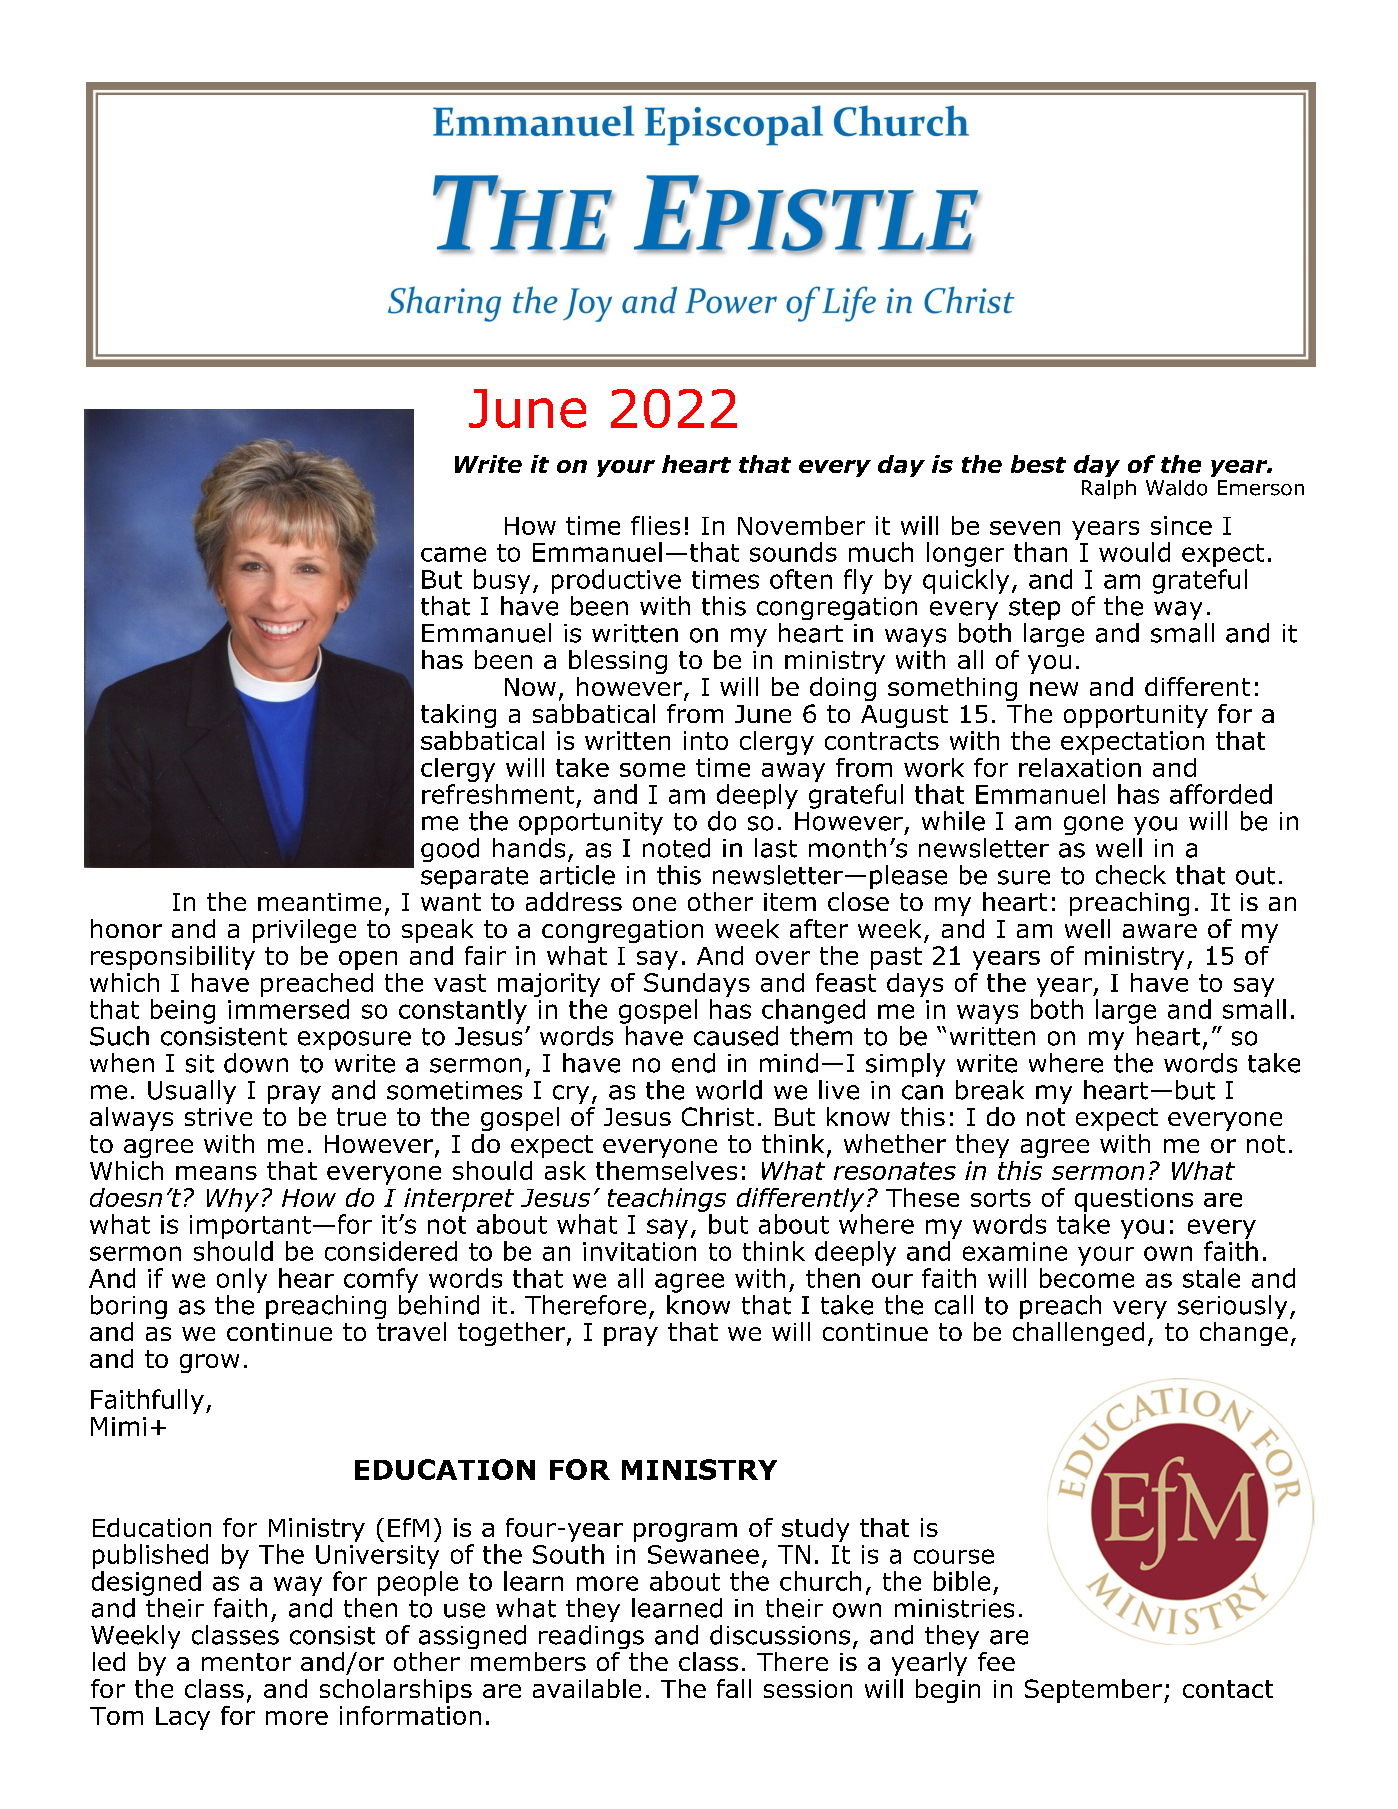  I want to click on mentor, so click(246, 1662).
